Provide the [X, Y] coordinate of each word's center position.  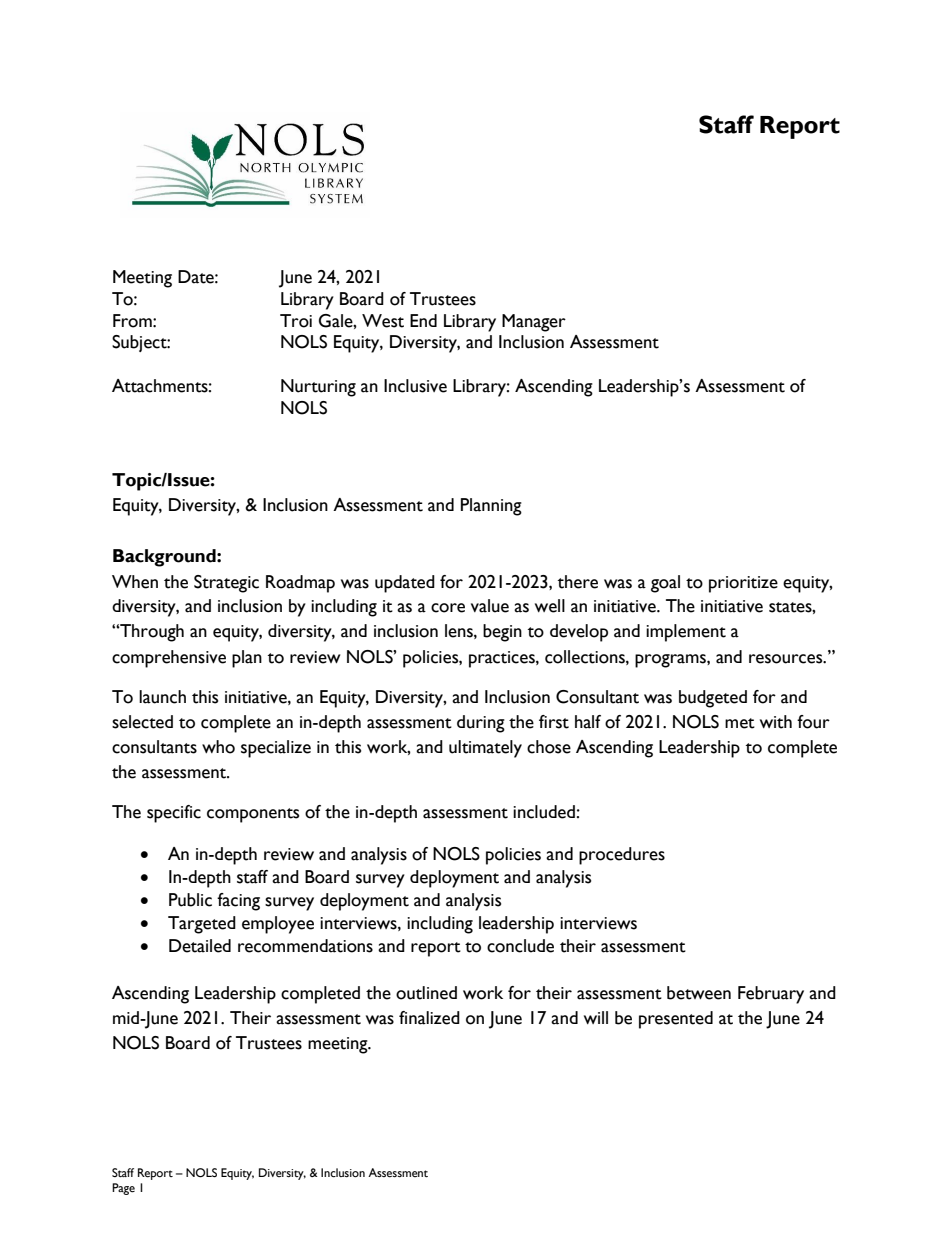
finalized [429, 1018]
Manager [534, 323]
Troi [296, 321]
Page [123, 1189]
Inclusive [415, 386]
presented [676, 1020]
